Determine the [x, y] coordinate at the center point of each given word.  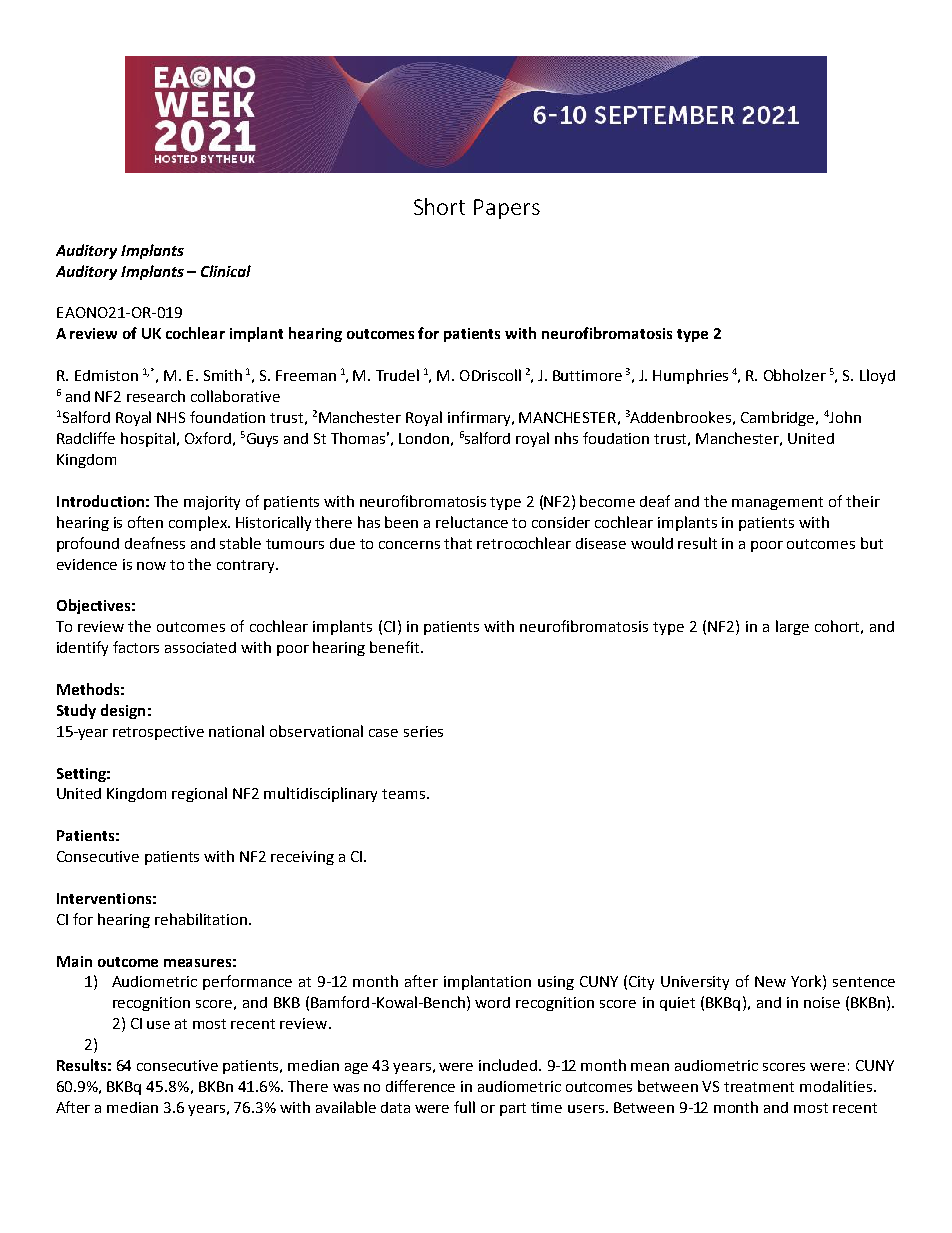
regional [199, 794]
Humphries [690, 376]
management [777, 503]
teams [403, 794]
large [792, 627]
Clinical [226, 271]
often [145, 522]
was [346, 1088]
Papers [507, 209]
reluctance [472, 522]
